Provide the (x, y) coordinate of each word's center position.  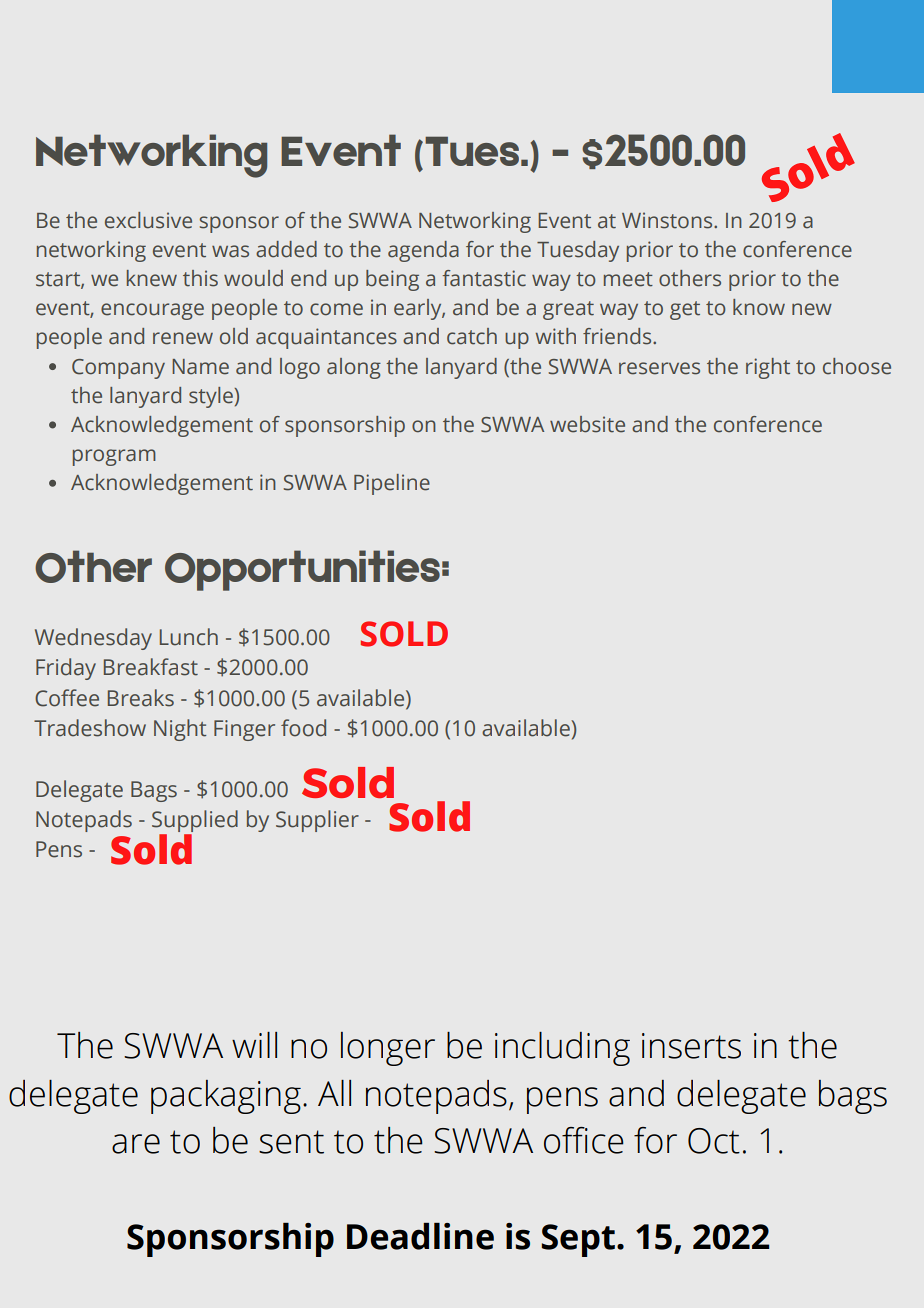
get (685, 310)
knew (152, 278)
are (136, 1144)
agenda (423, 251)
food (303, 728)
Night (180, 730)
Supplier (317, 821)
